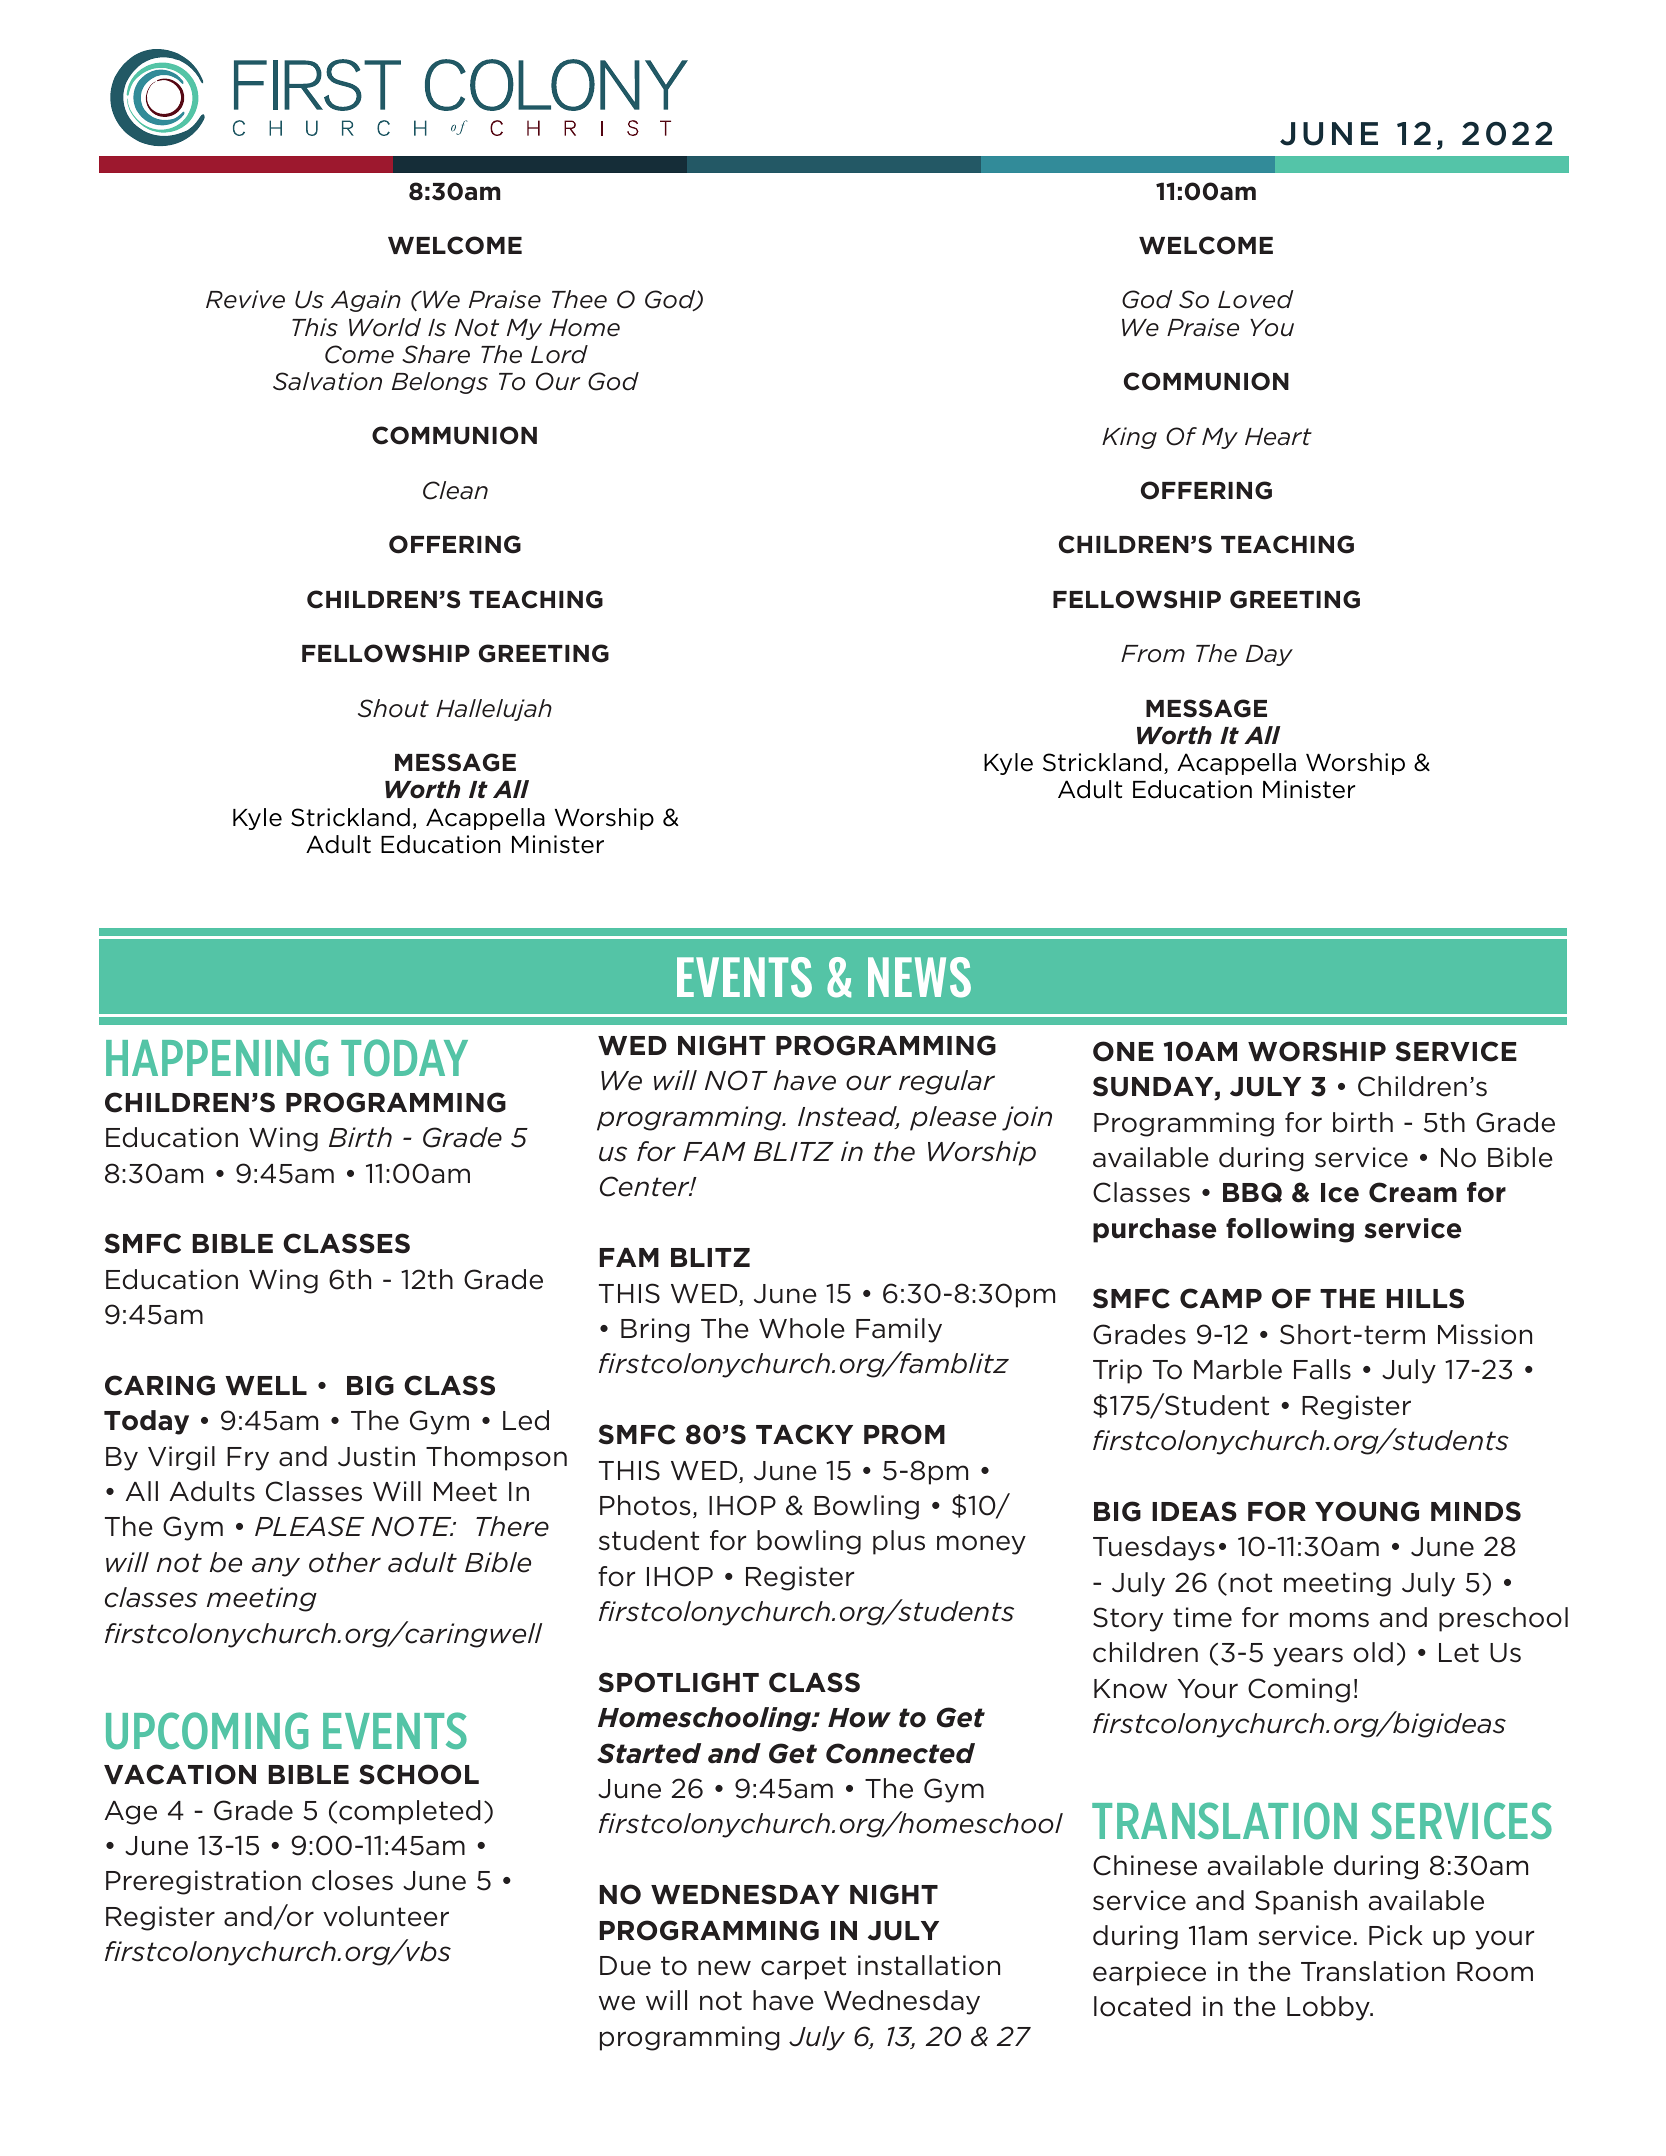 The image size is (1666, 2156). What do you see at coordinates (386, 1916) in the image?
I see `volunteer` at bounding box center [386, 1916].
